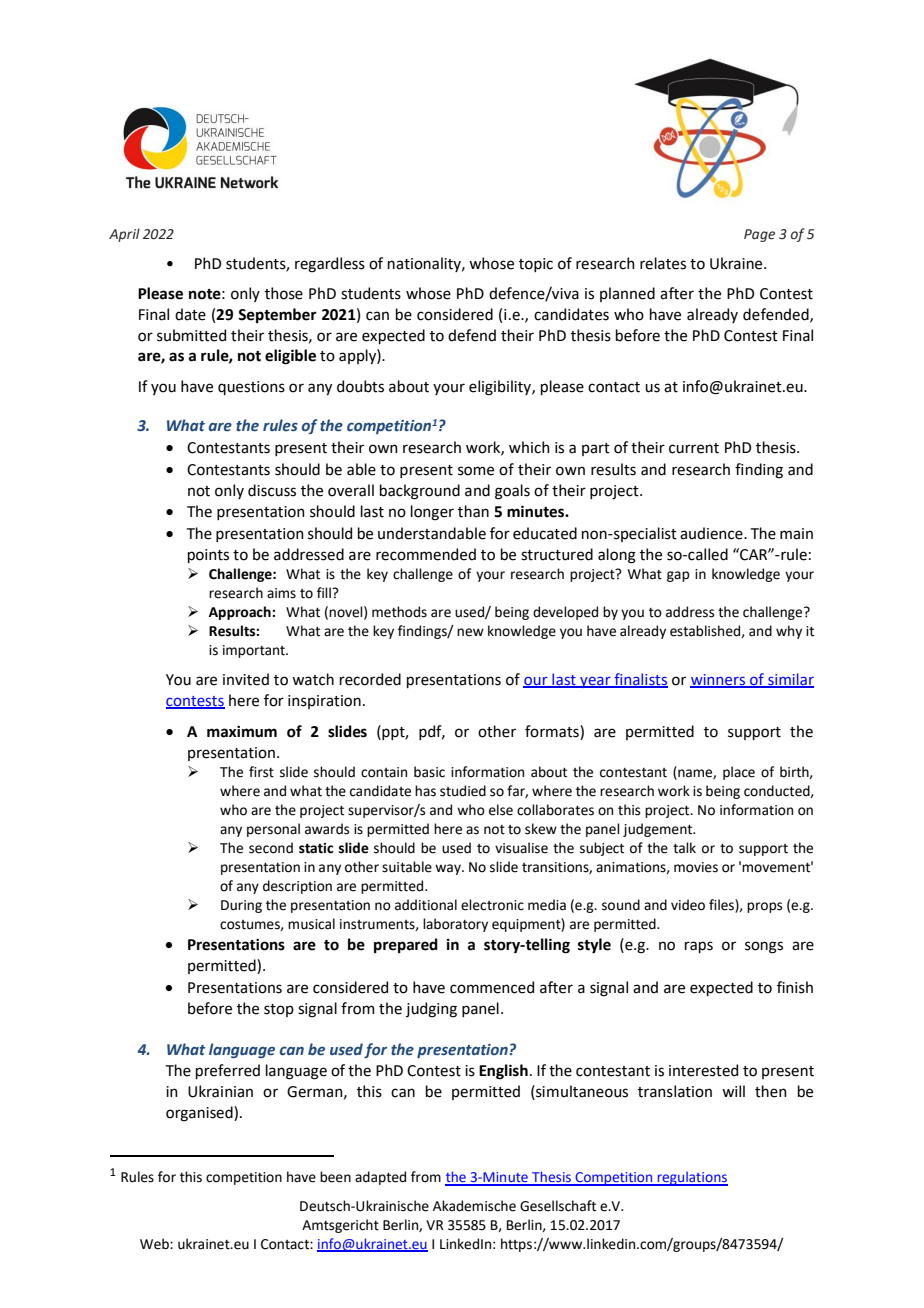  I want to click on talk, so click(684, 848).
